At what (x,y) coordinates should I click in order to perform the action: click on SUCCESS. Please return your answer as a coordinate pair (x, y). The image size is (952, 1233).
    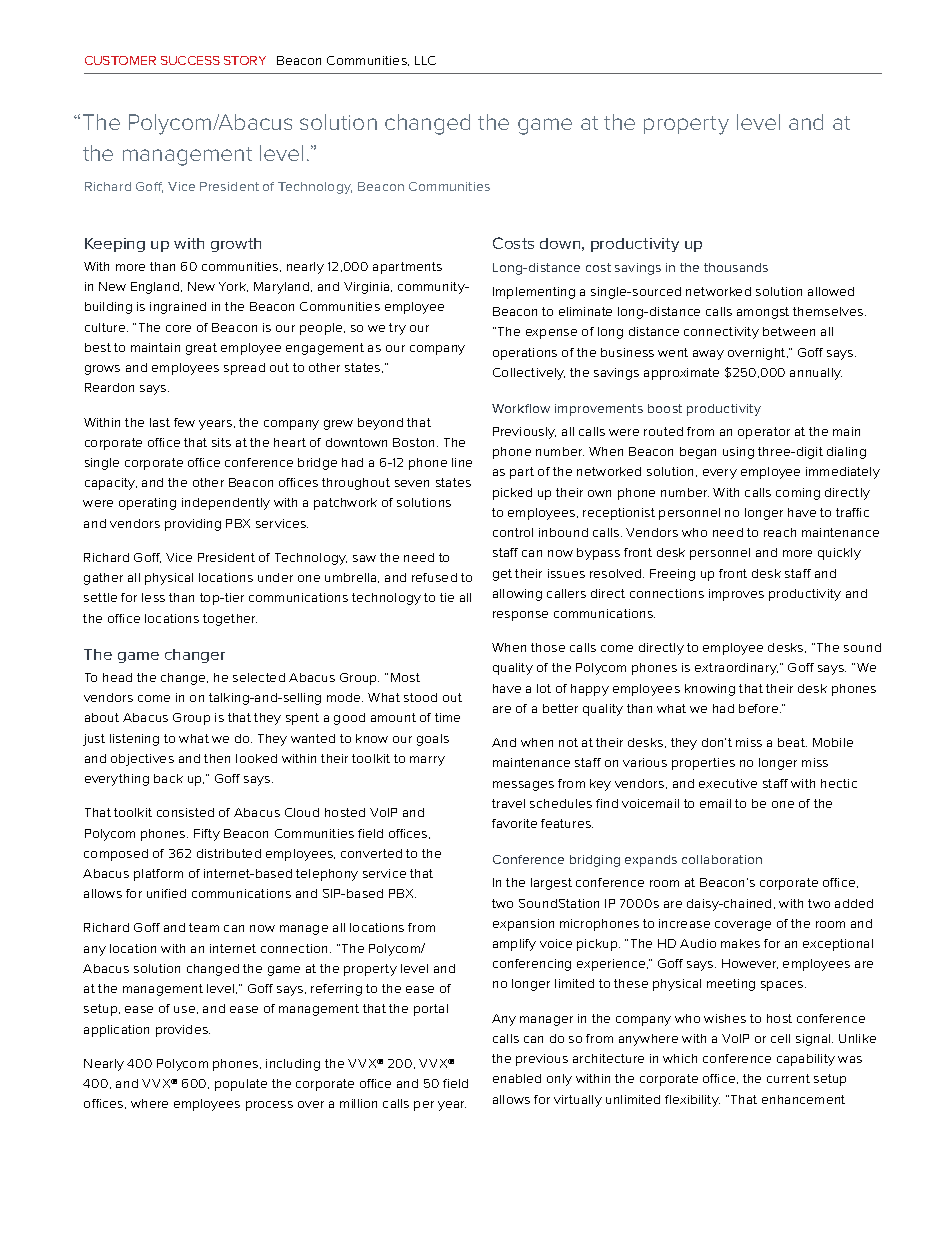
    Looking at the image, I should click on (190, 60).
